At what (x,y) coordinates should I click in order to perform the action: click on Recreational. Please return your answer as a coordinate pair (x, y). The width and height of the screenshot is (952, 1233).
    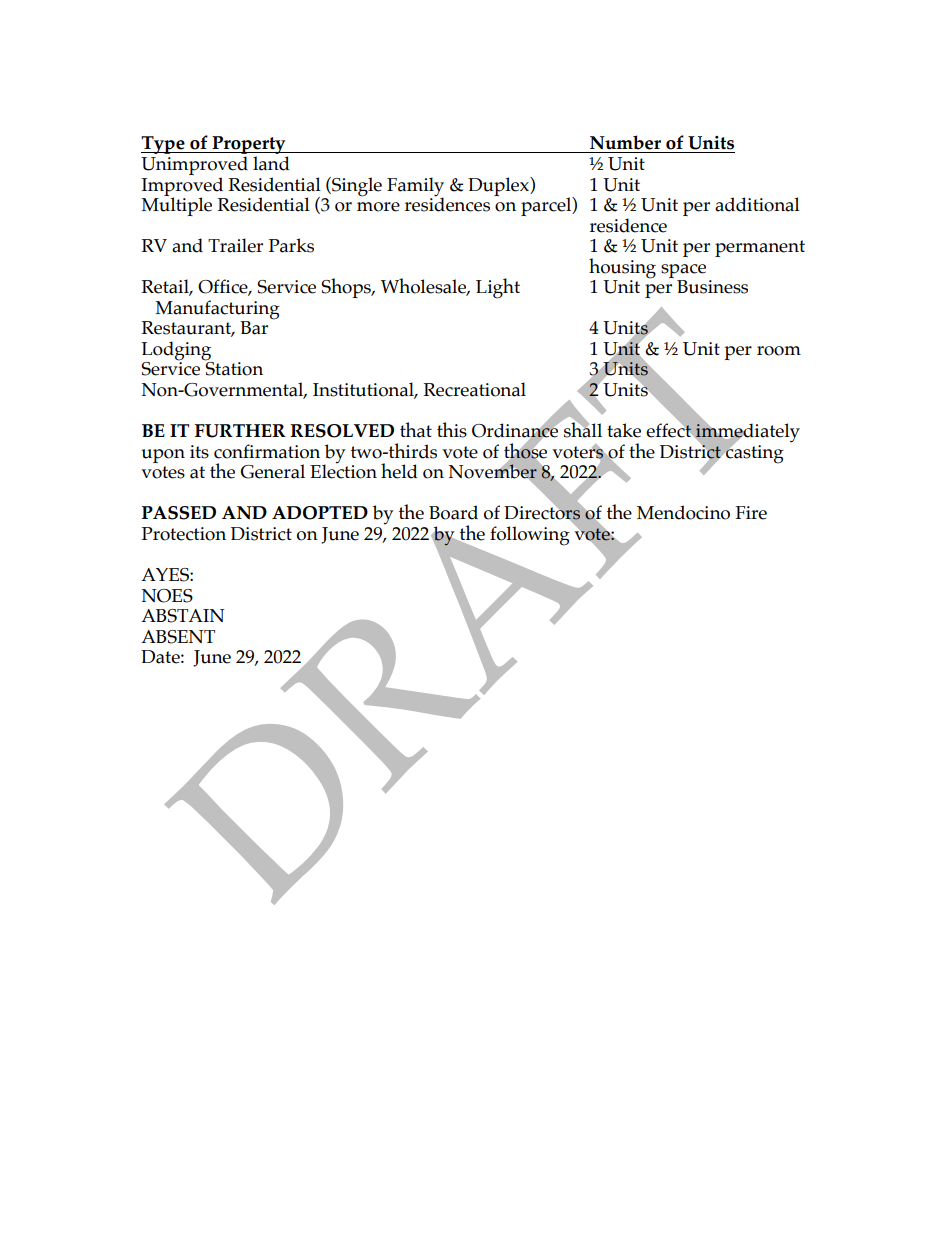
    Looking at the image, I should click on (474, 389).
